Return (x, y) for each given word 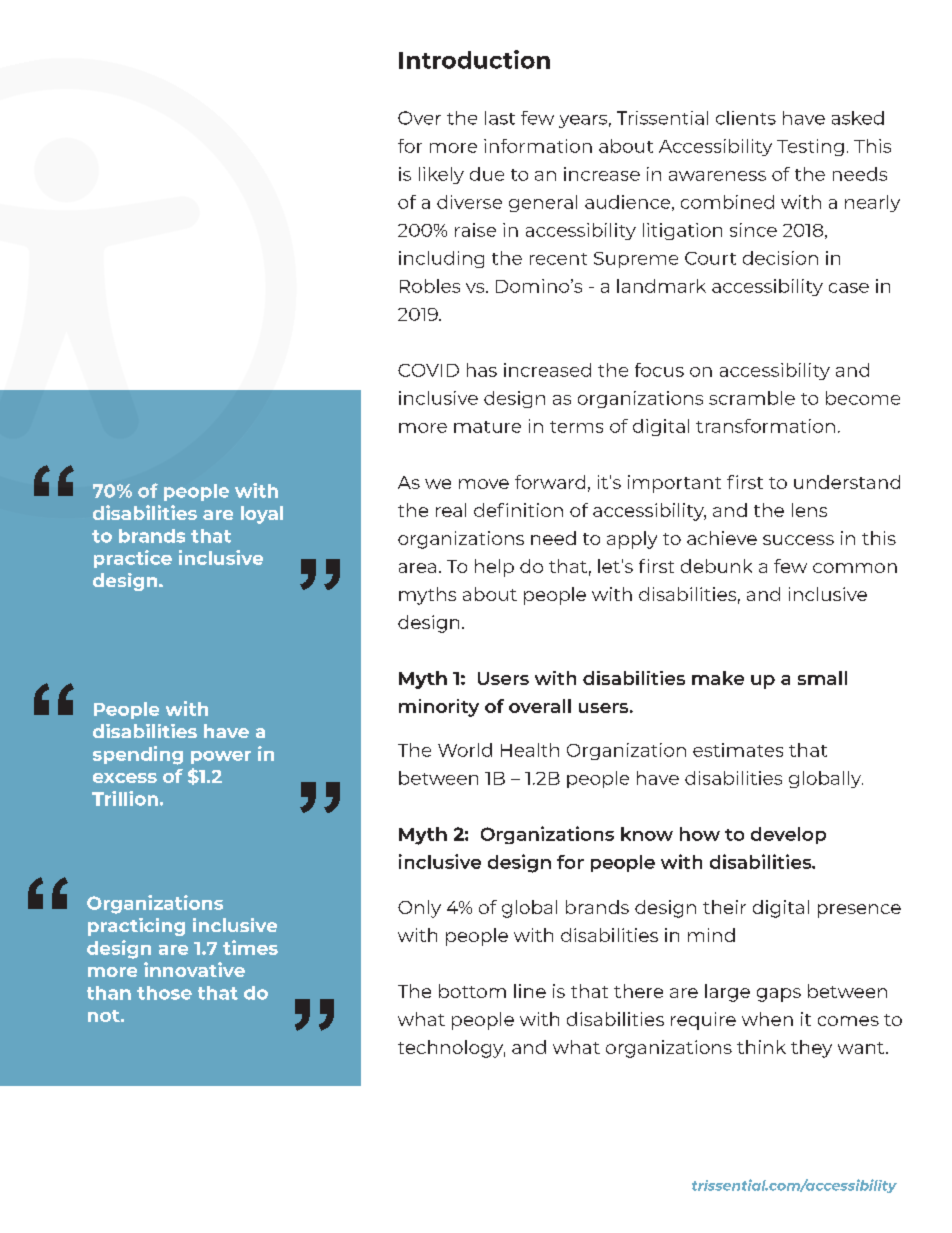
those (164, 993)
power (221, 757)
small (822, 678)
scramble (752, 398)
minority (439, 708)
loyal (262, 515)
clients (746, 118)
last (500, 118)
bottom (472, 991)
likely (441, 175)
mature (487, 427)
